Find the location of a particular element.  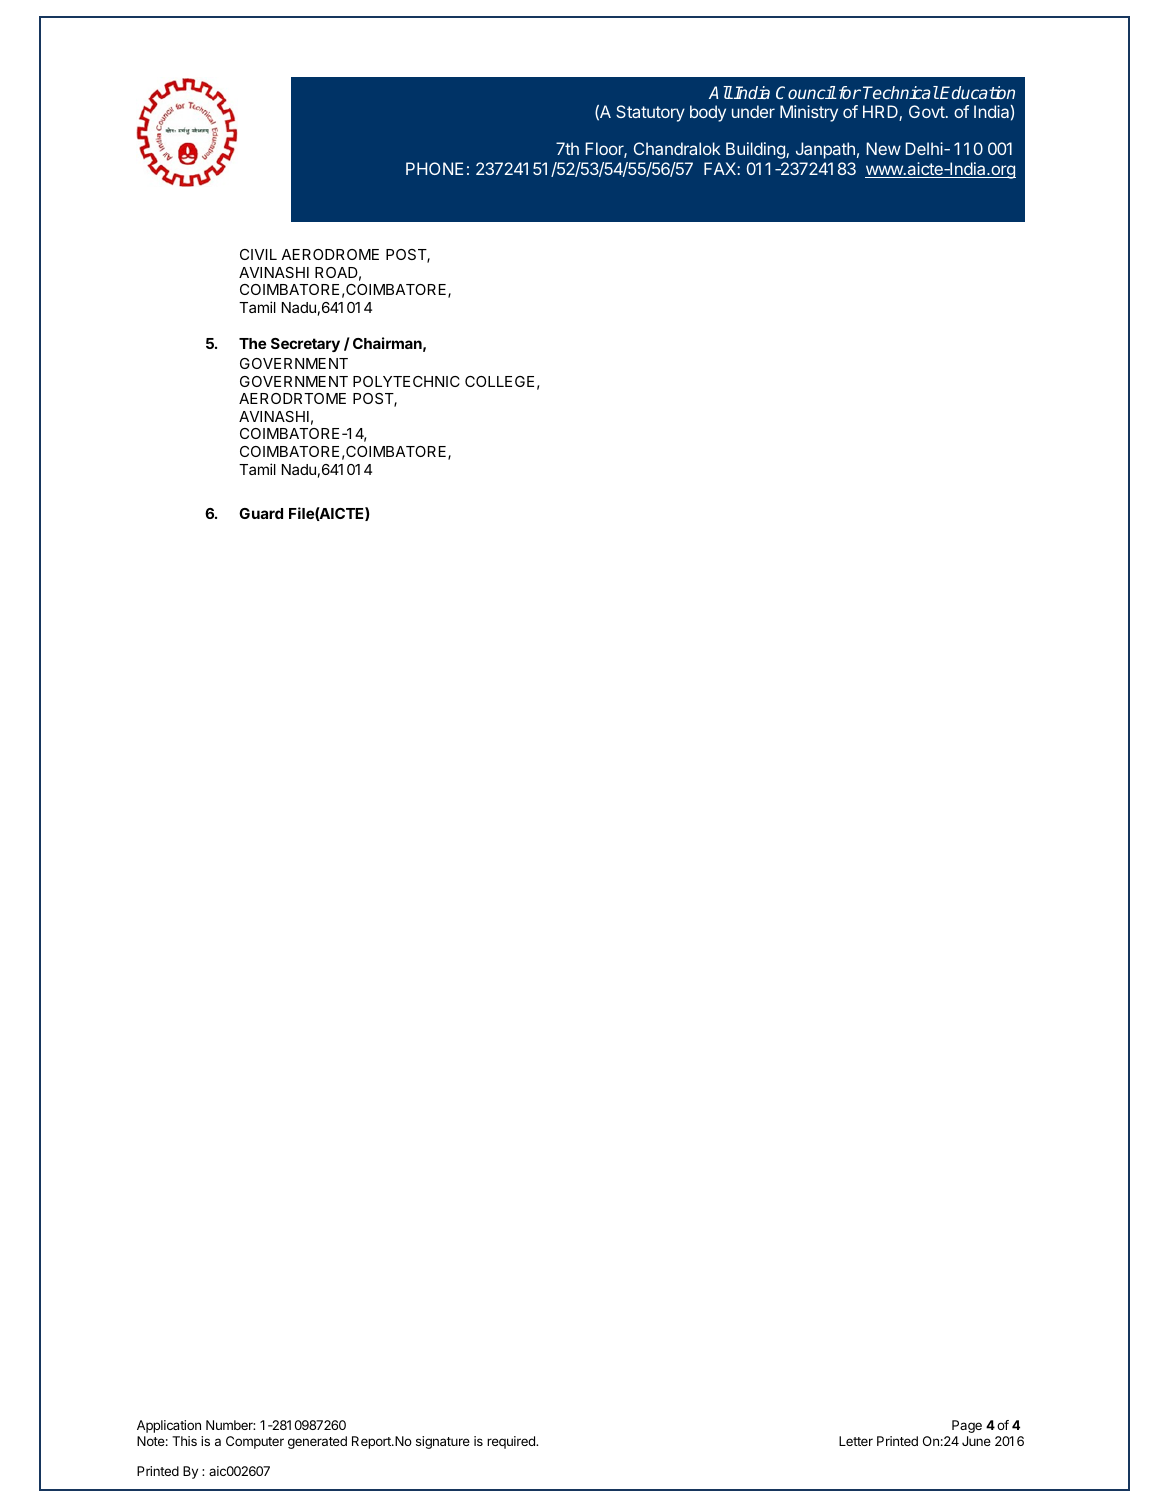

Computer is located at coordinates (255, 1442).
